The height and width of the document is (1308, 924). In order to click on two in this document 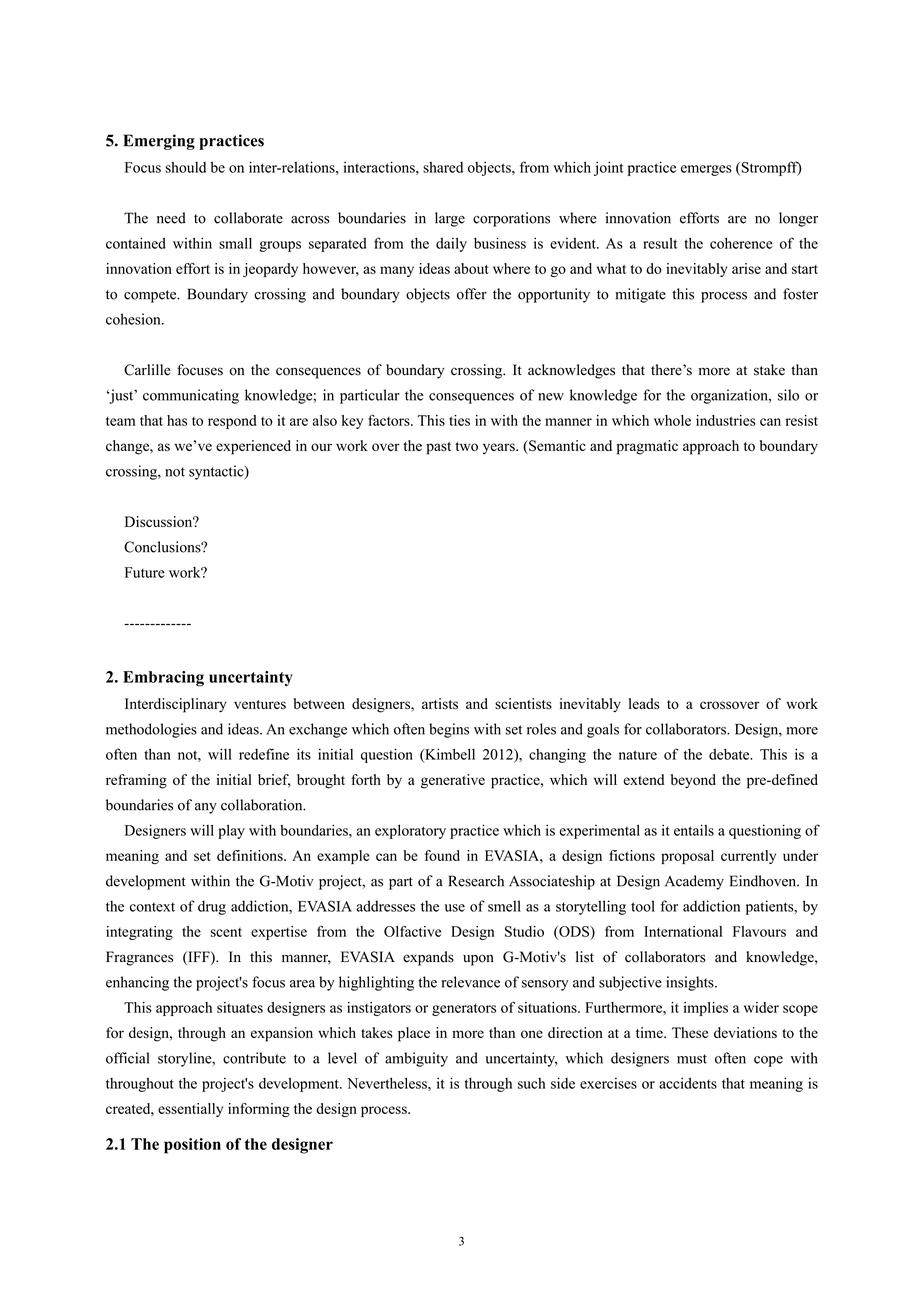, I will do `click(466, 446)`.
